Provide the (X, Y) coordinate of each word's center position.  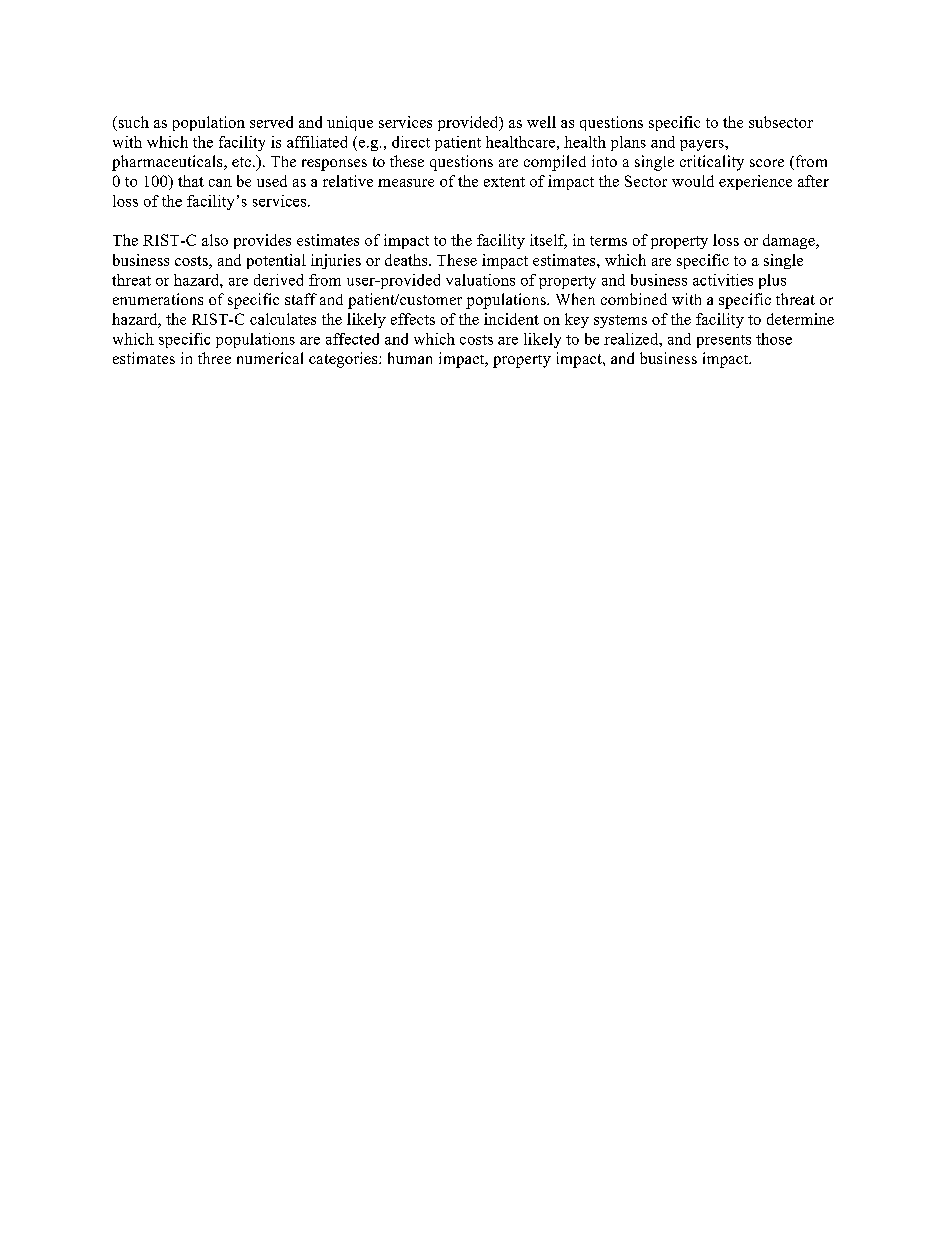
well (541, 122)
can (220, 183)
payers (703, 145)
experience (755, 182)
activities (723, 280)
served (271, 122)
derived (278, 280)
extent (504, 182)
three (214, 358)
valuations (480, 280)
